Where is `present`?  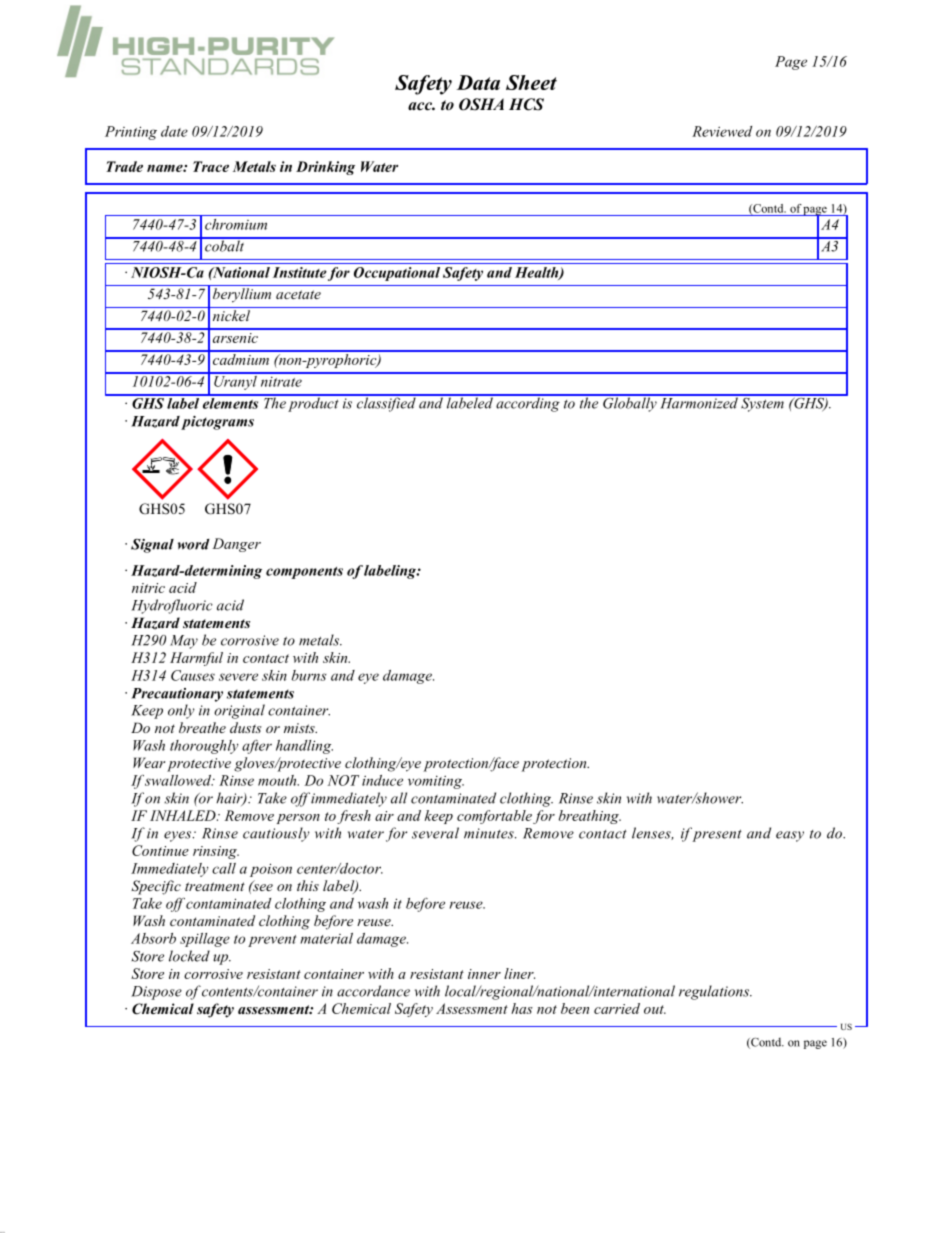 present is located at coordinates (717, 836).
